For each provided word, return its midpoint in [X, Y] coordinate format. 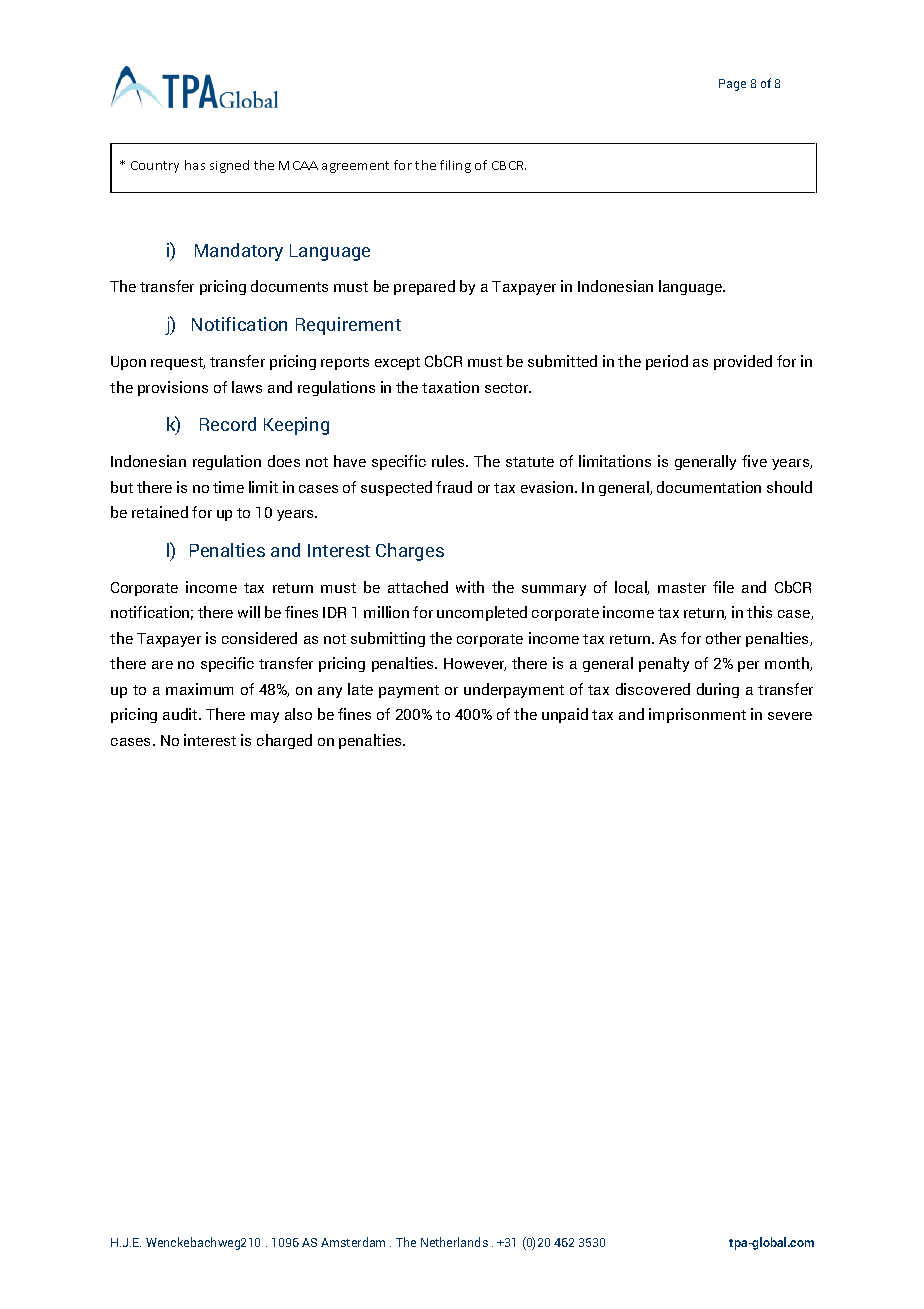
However [475, 664]
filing [455, 166]
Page [732, 85]
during [718, 690]
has [195, 165]
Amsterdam [353, 1242]
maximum [199, 689]
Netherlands [454, 1242]
